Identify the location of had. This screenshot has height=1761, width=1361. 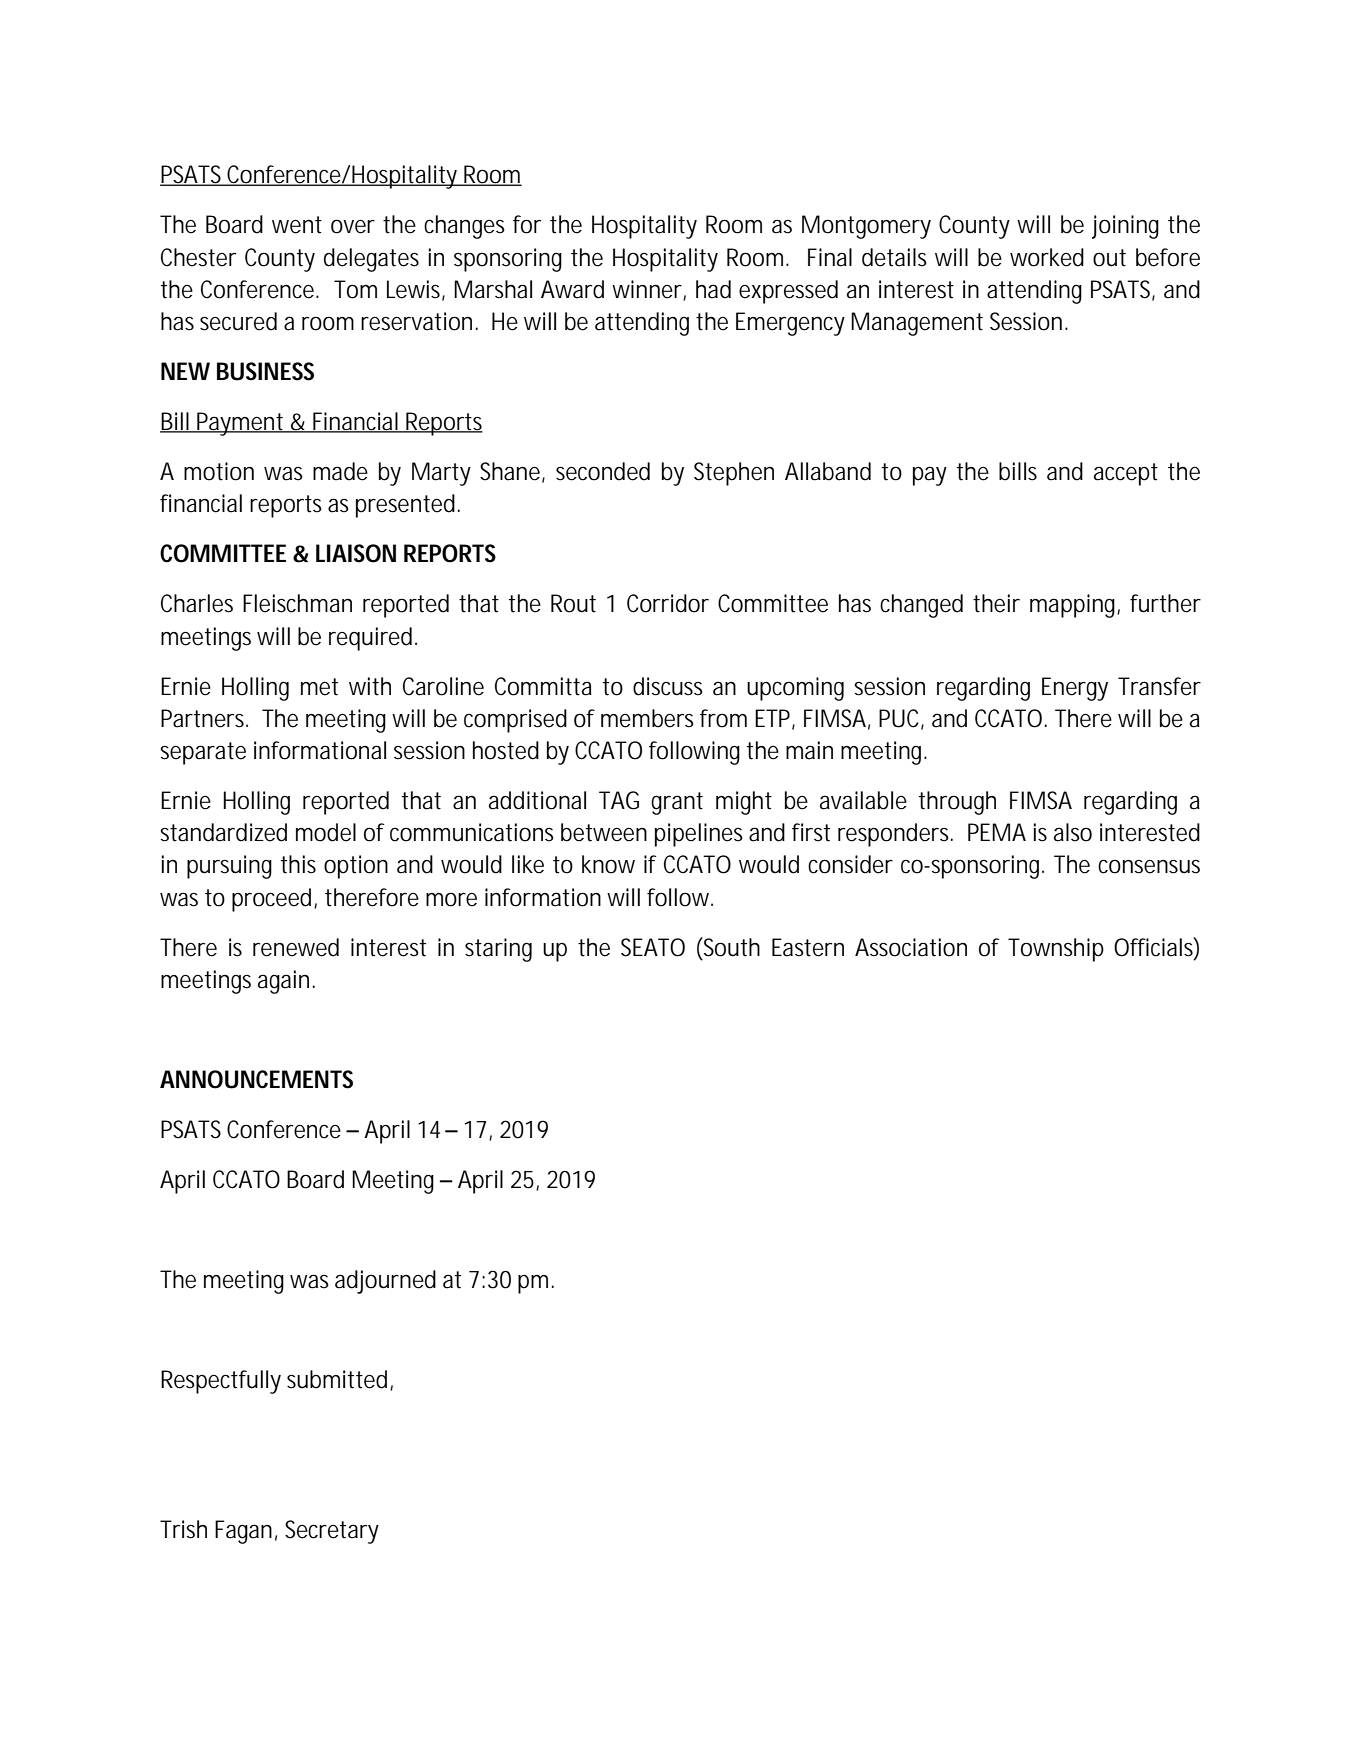
(713, 289).
